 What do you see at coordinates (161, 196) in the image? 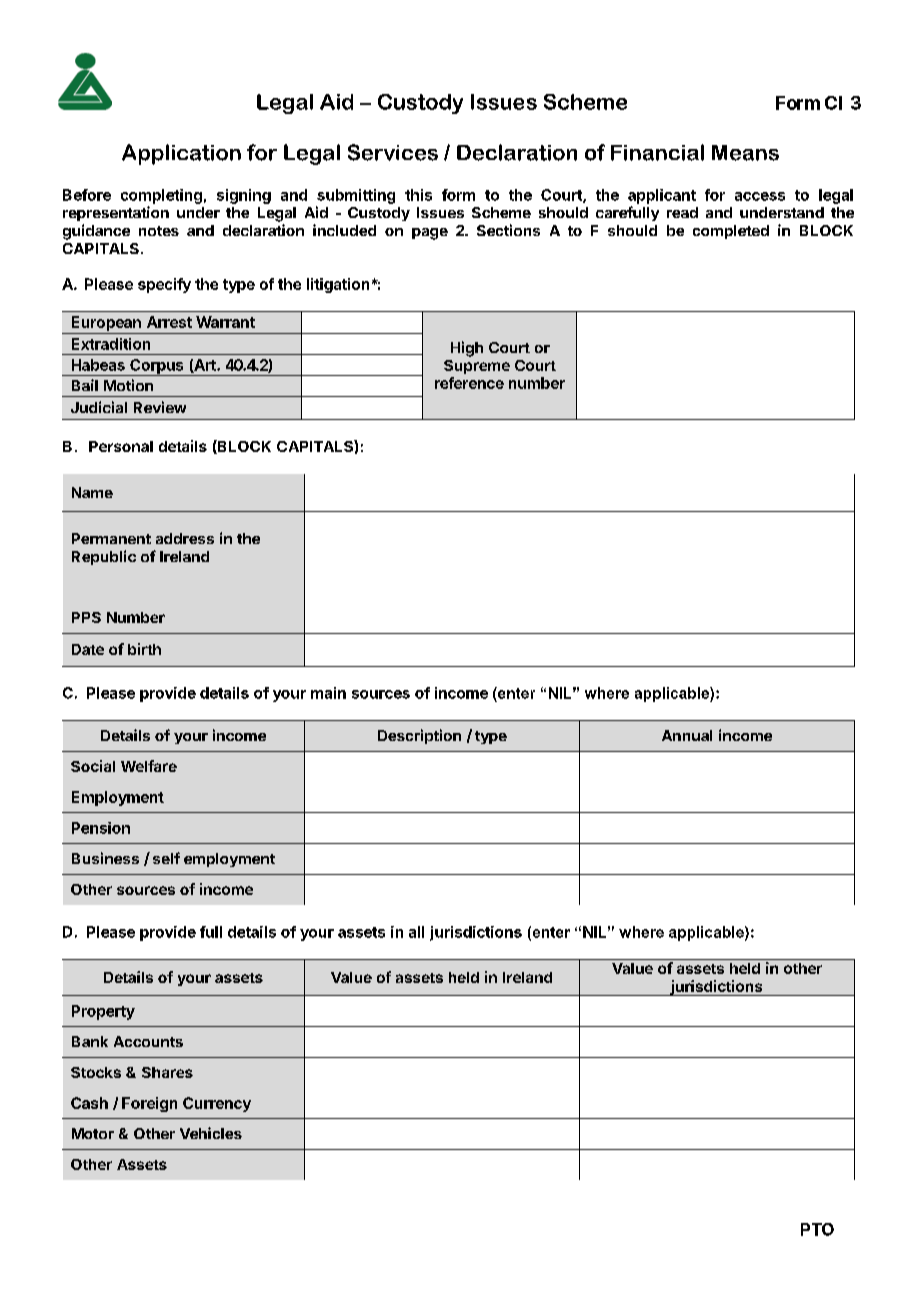
I see `completing` at bounding box center [161, 196].
